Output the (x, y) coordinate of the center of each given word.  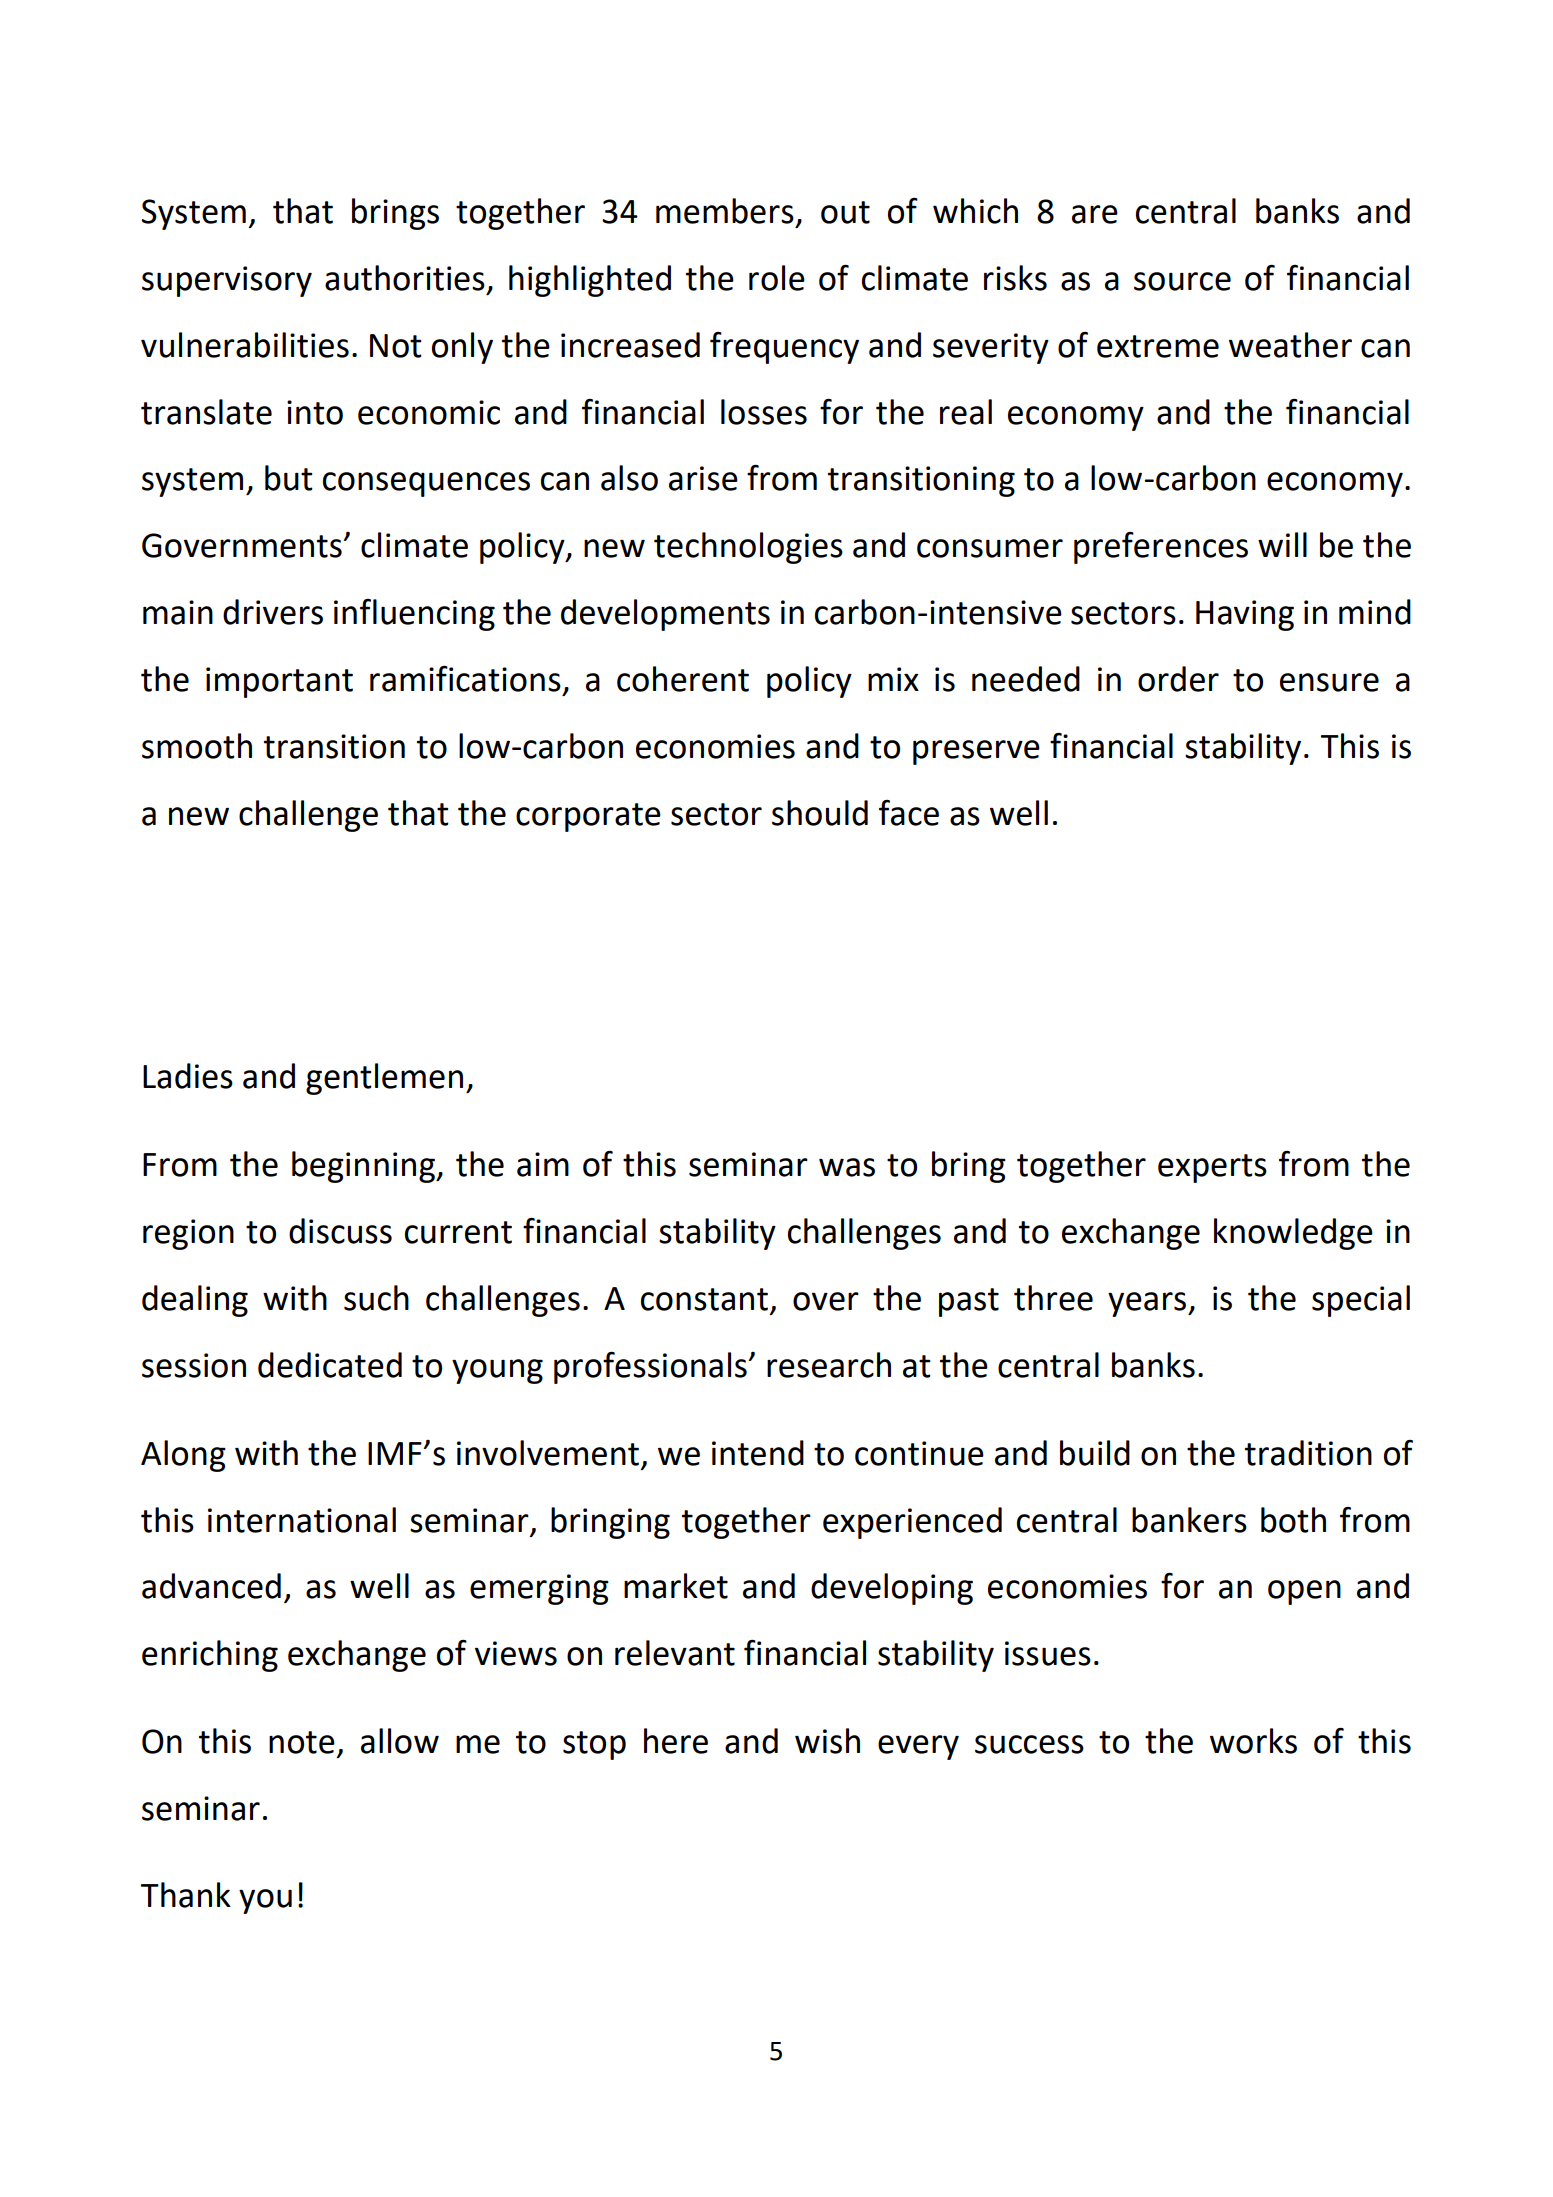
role (777, 278)
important (279, 682)
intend (758, 1453)
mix (893, 679)
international (302, 1520)
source (1182, 281)
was (847, 1167)
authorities (405, 278)
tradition (1308, 1453)
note (302, 1742)
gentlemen (384, 1079)
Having (1245, 615)
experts (1212, 1168)
